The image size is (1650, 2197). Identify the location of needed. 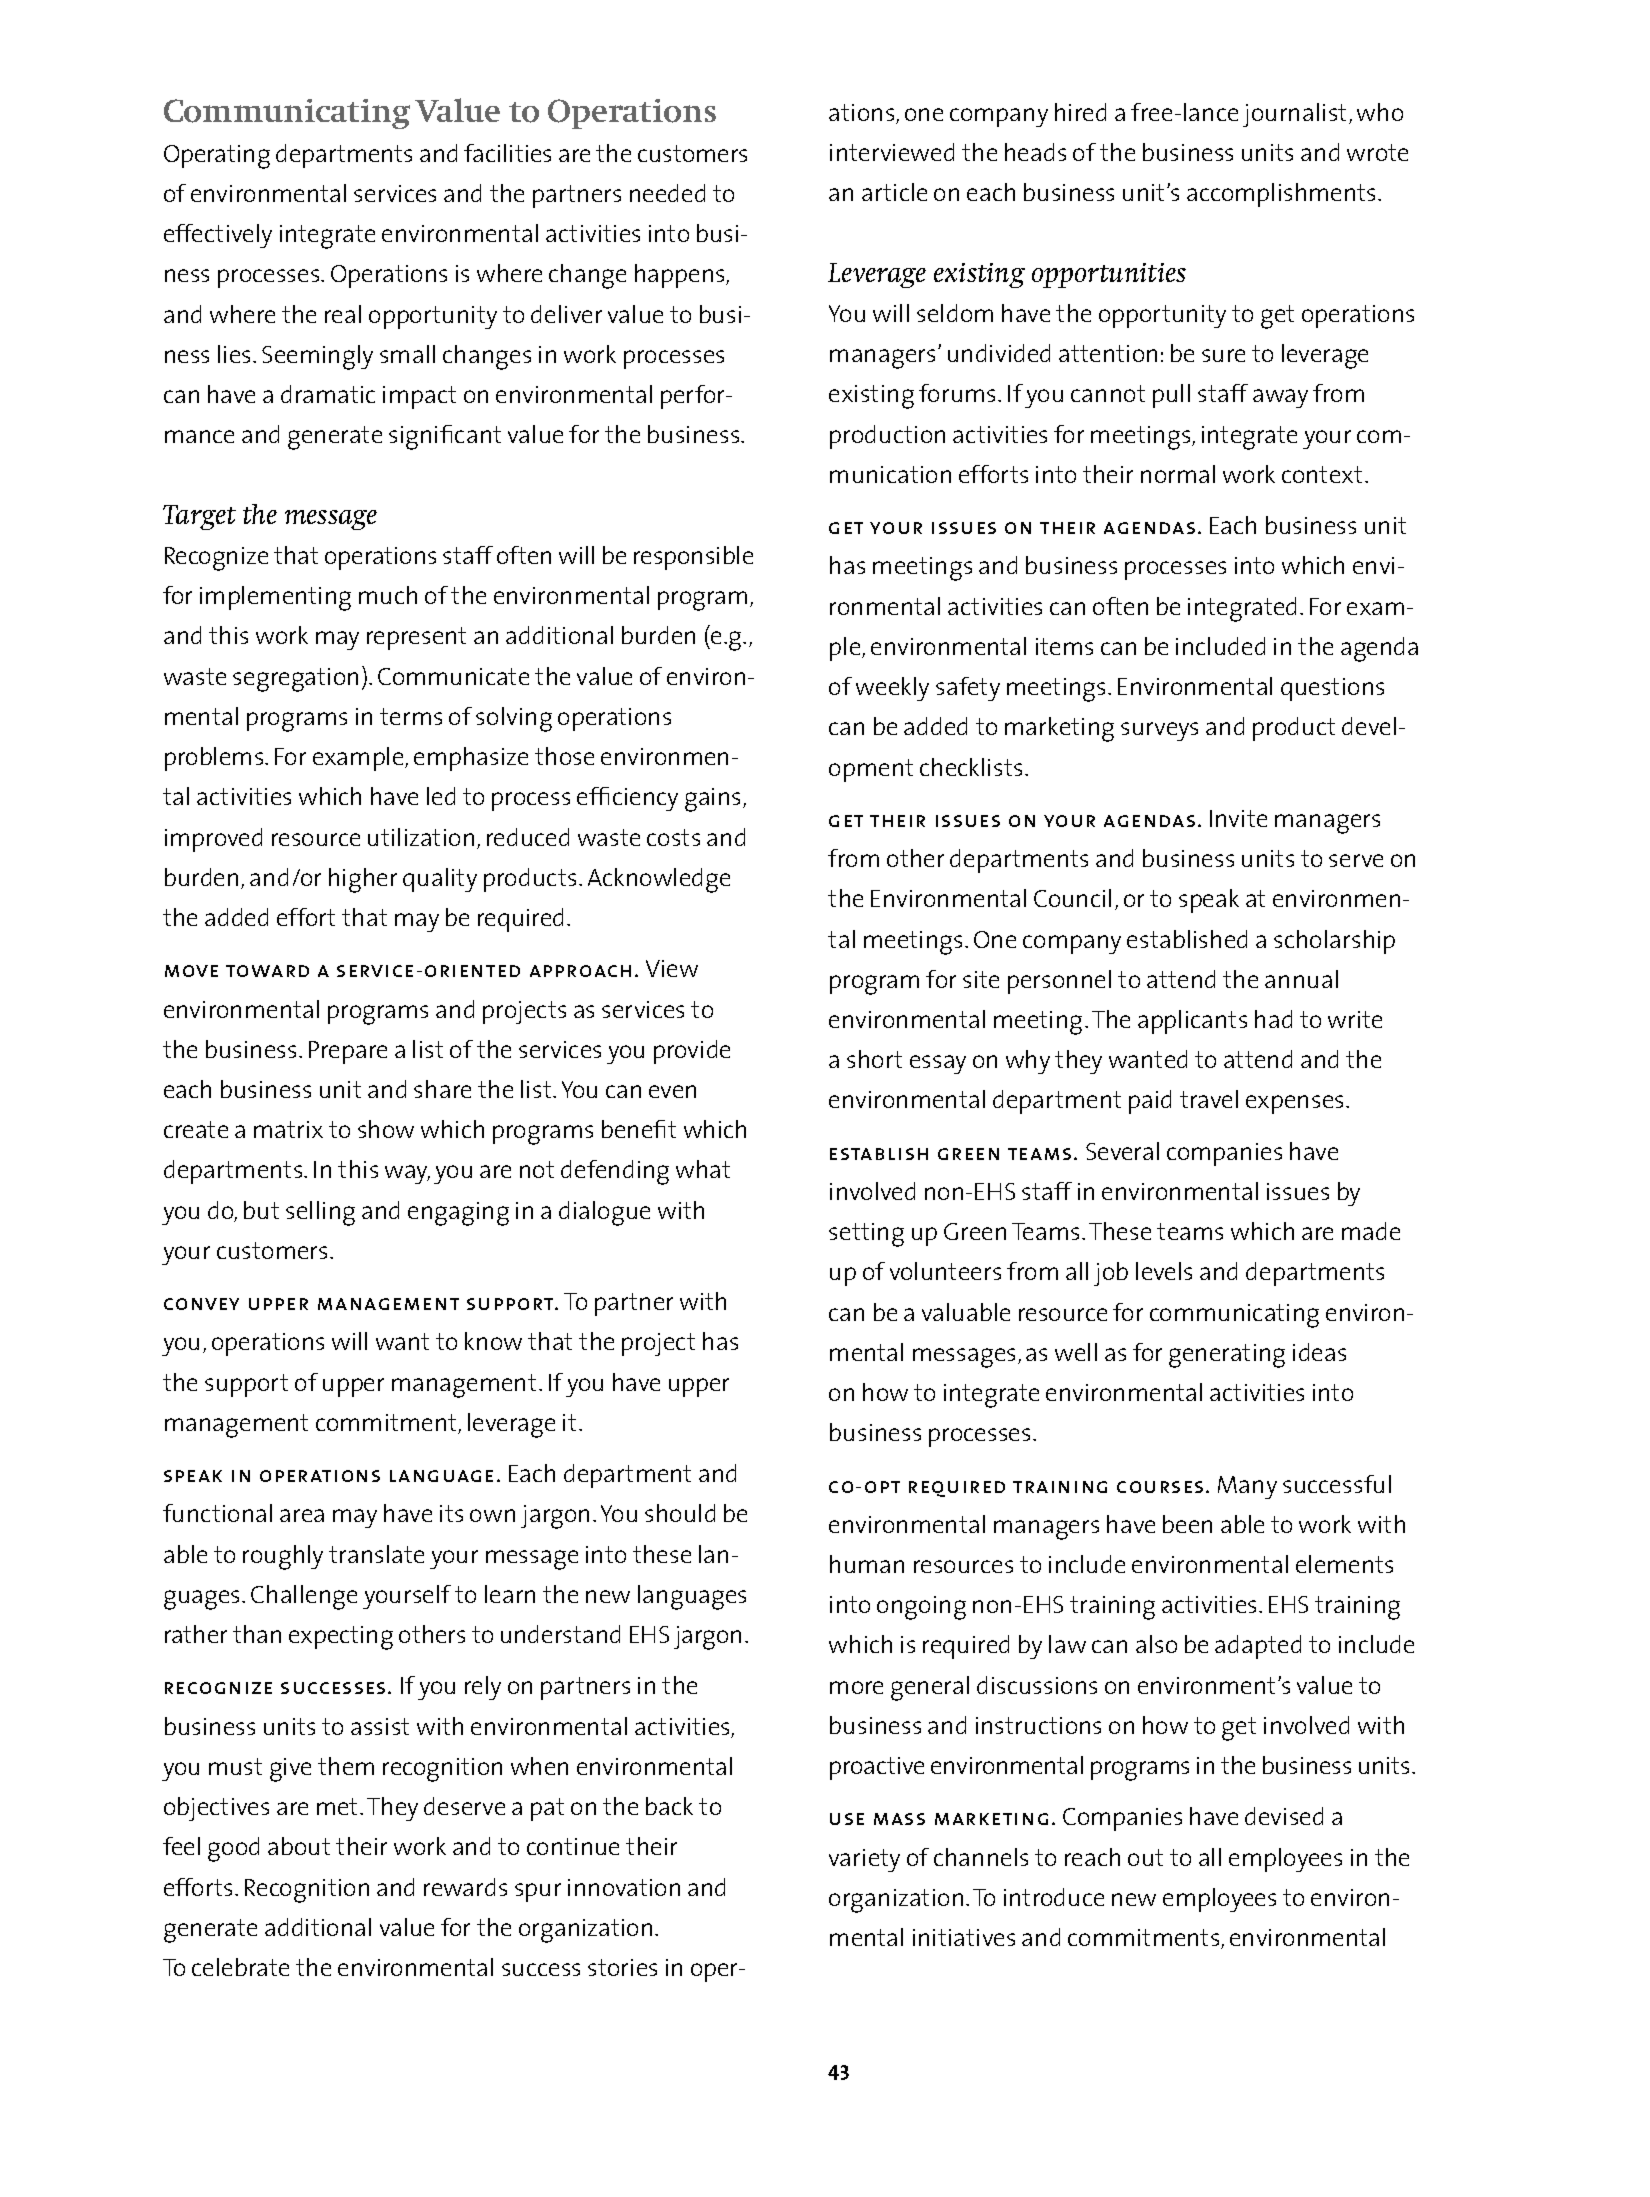
(667, 193).
